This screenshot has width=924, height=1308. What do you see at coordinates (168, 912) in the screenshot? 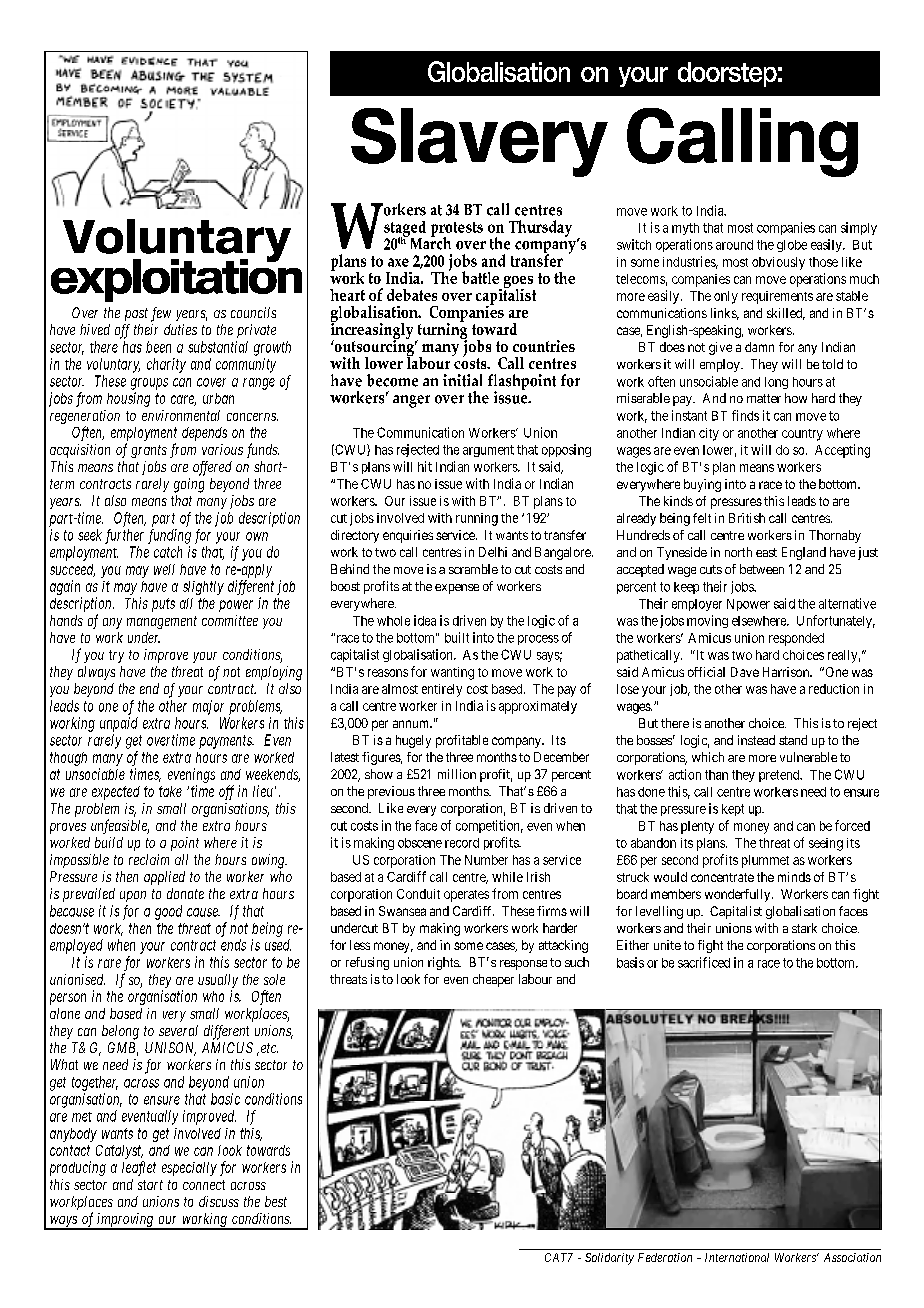
I see `good` at bounding box center [168, 912].
